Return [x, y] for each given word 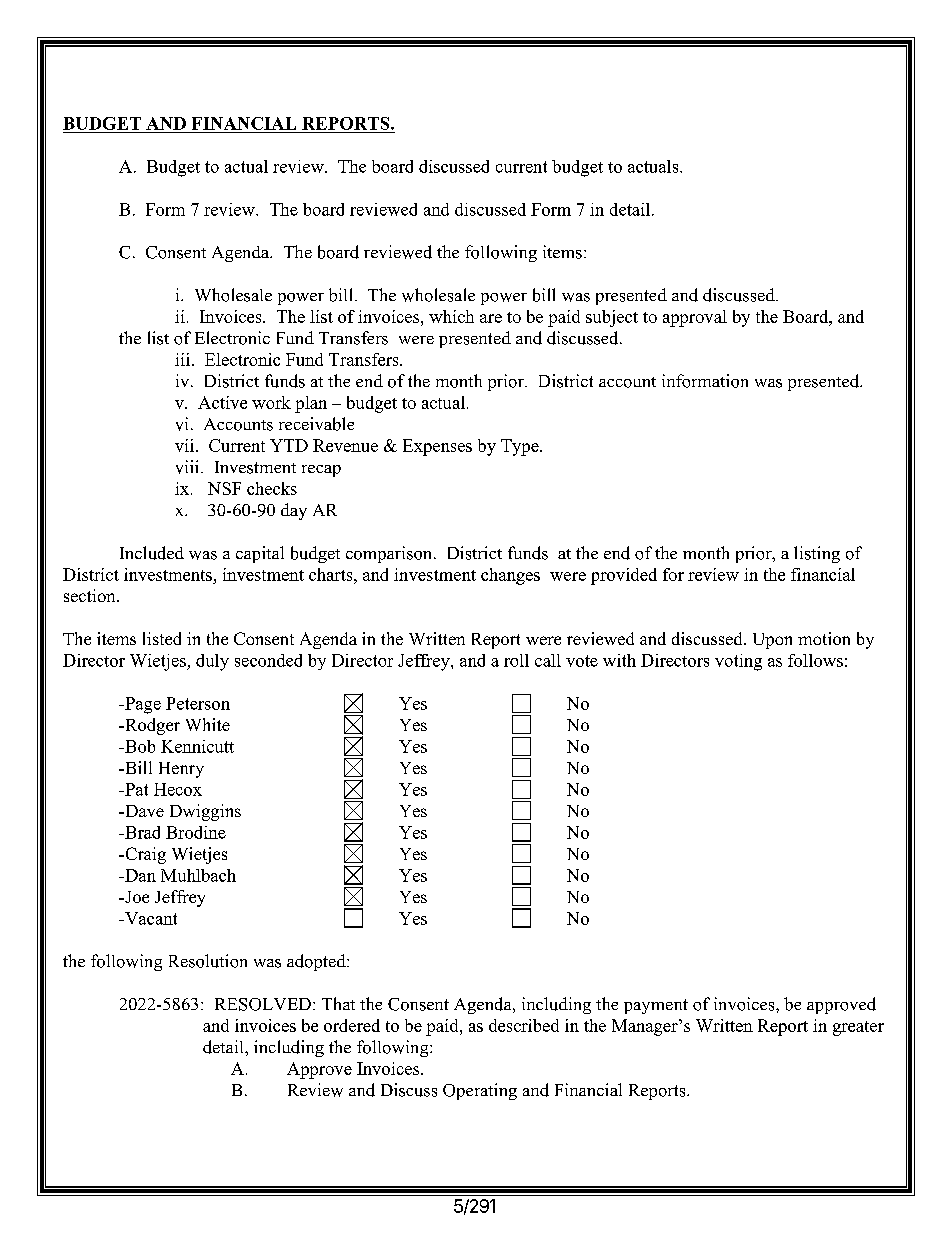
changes [510, 576]
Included [152, 553]
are [491, 318]
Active [222, 402]
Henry [181, 770]
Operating [480, 1091]
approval [695, 318]
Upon [772, 641]
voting [738, 662]
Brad [141, 832]
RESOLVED [263, 1004]
